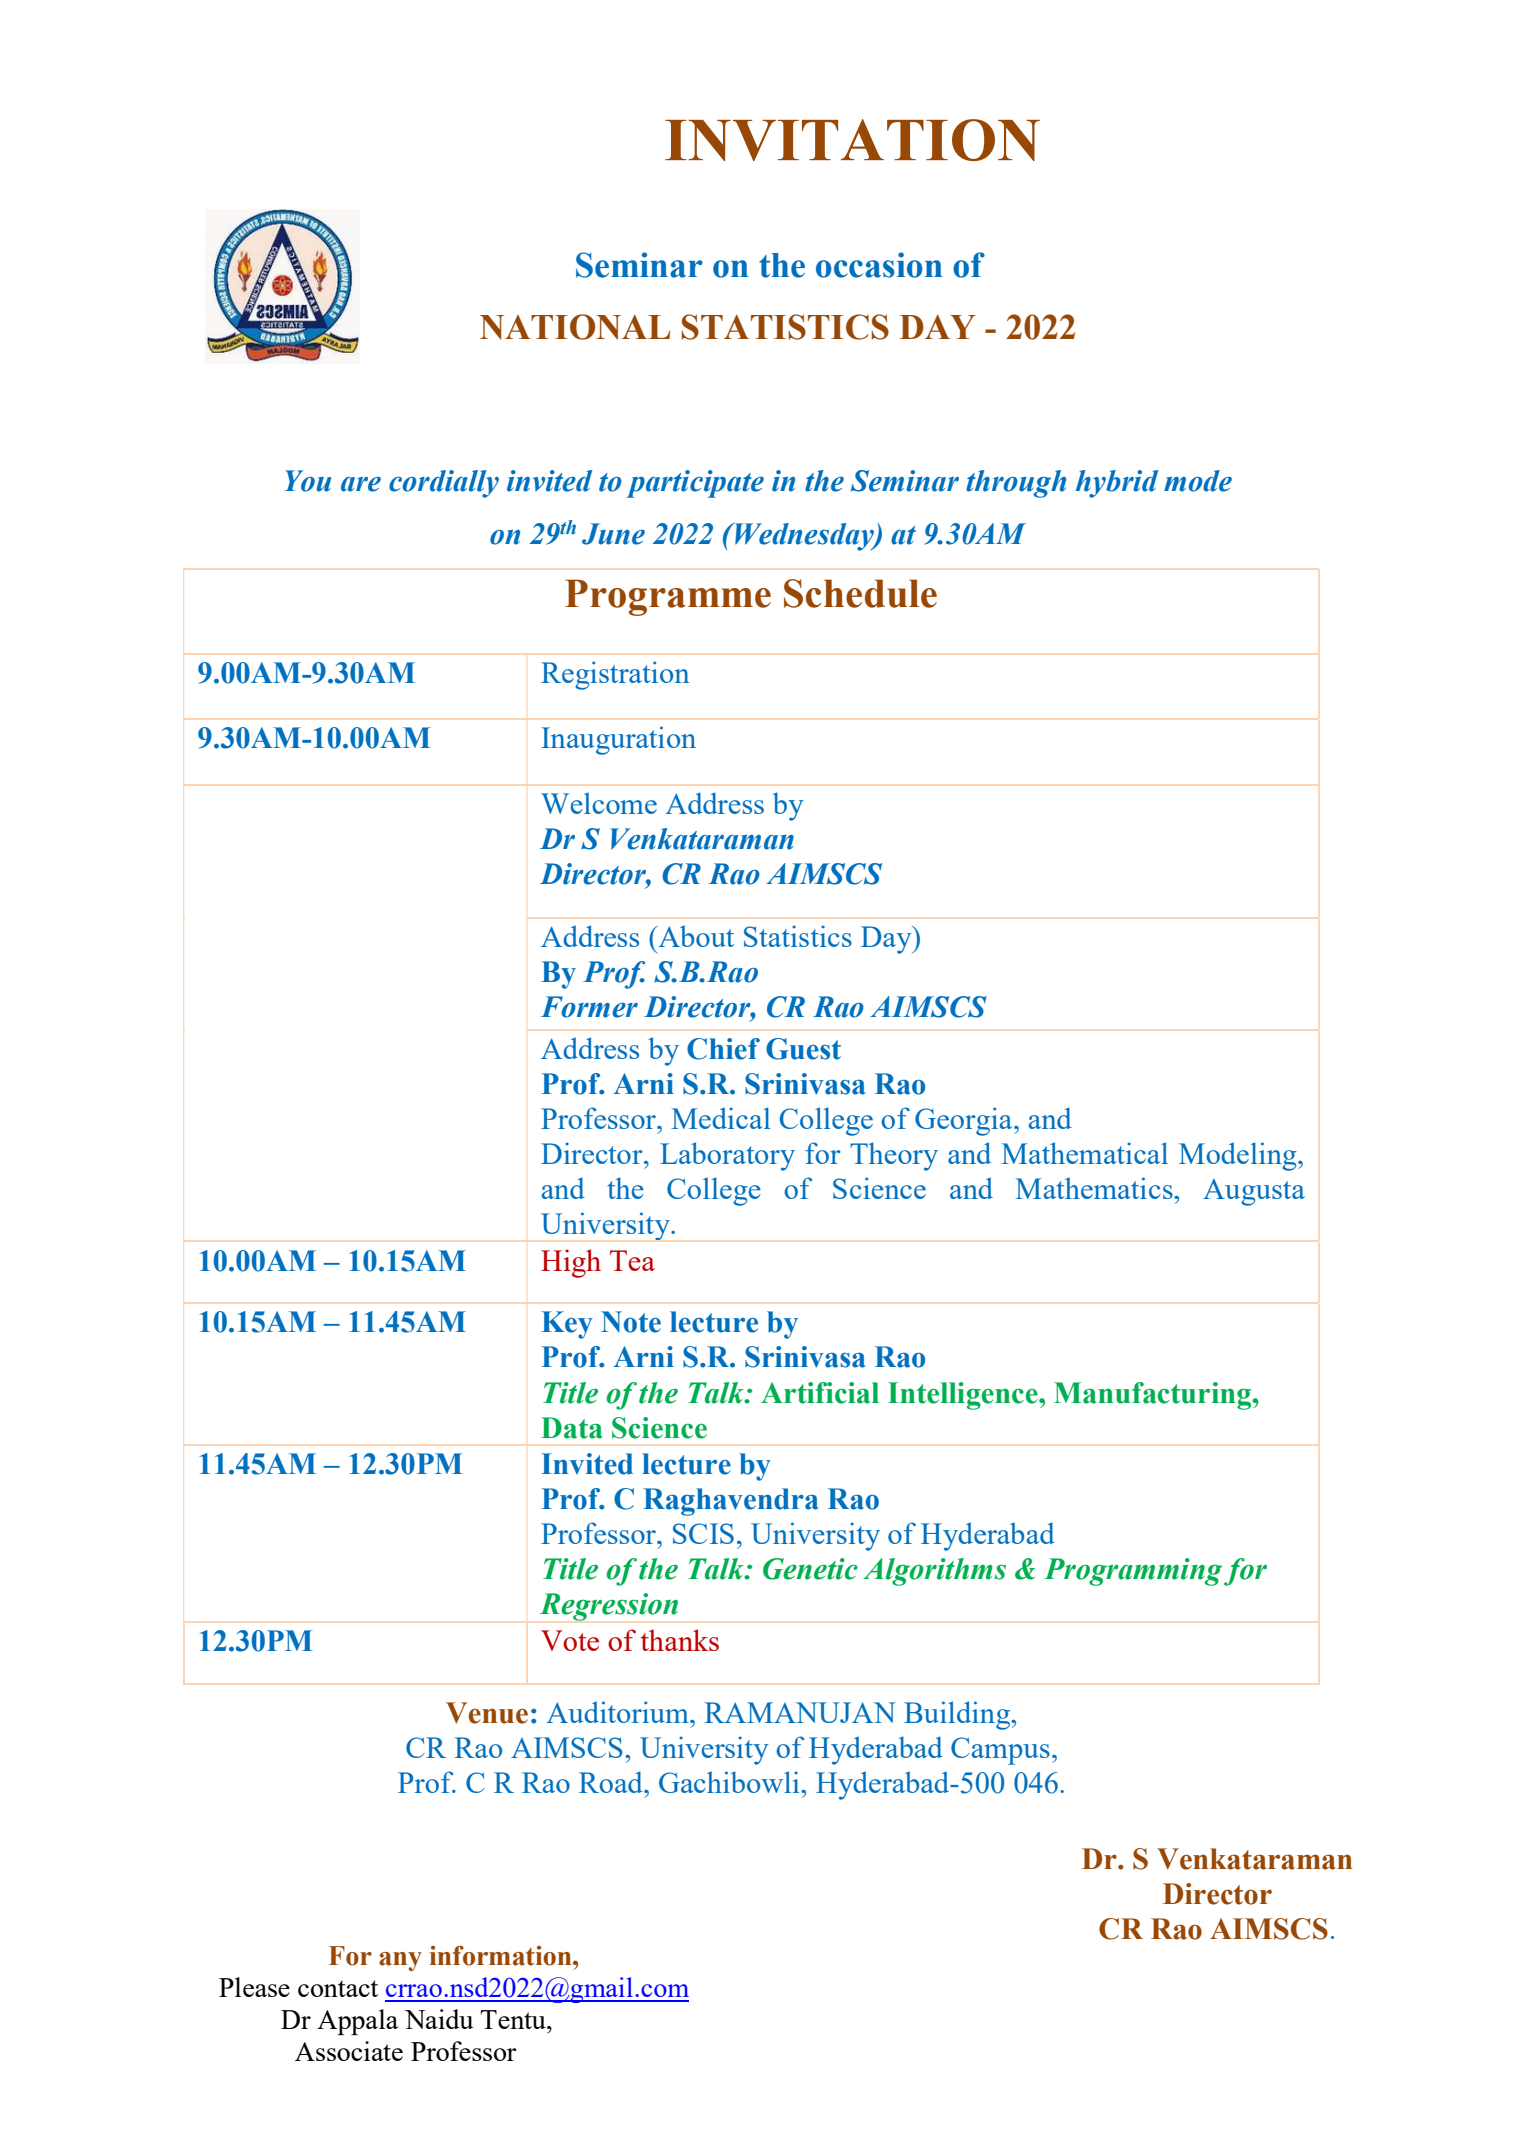 The image size is (1514, 2141). Describe the element at coordinates (575, 327) in the screenshot. I see `NATIONAL` at that location.
